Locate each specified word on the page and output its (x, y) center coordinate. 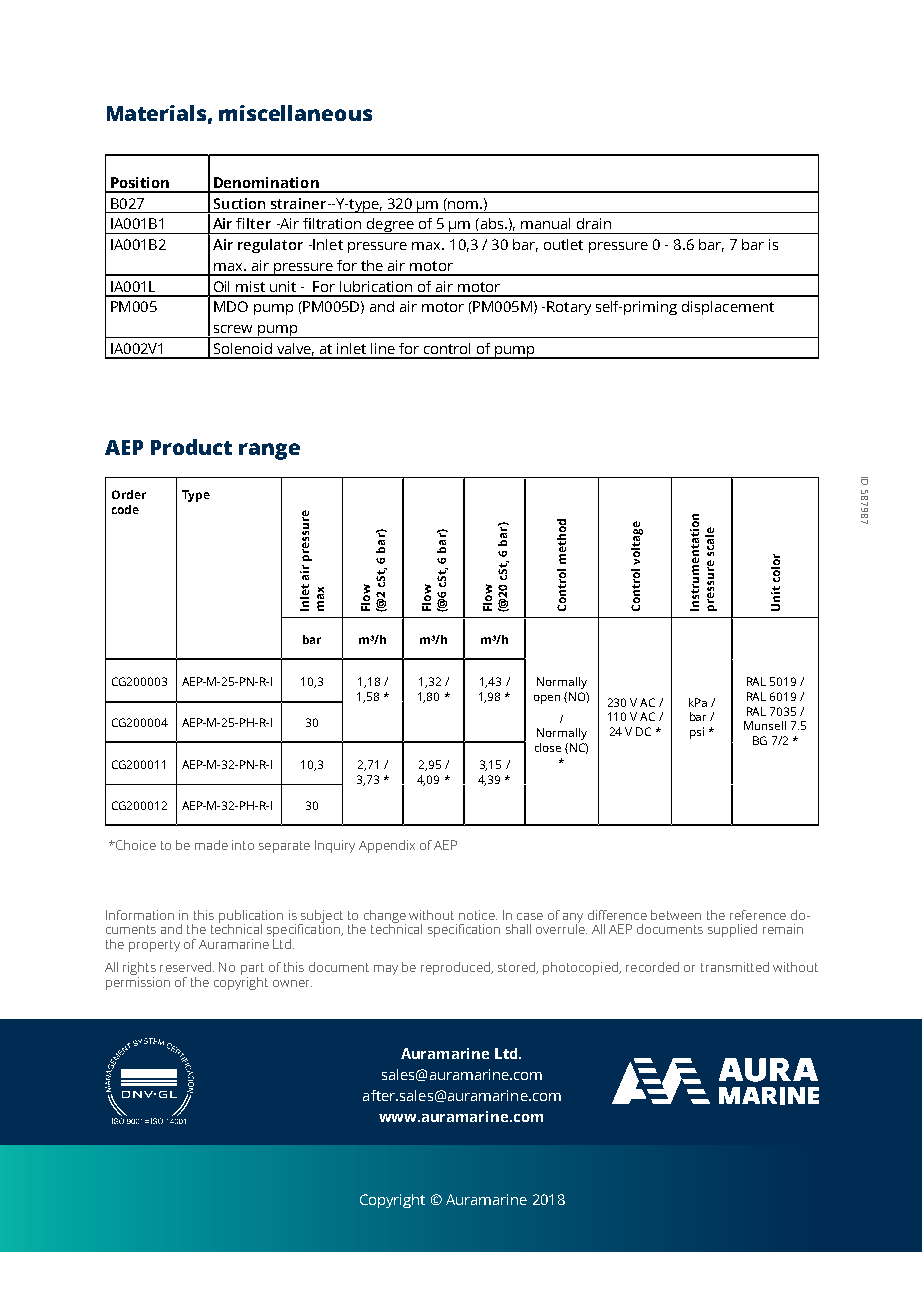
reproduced (456, 968)
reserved (185, 967)
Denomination (266, 182)
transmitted (735, 967)
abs (492, 223)
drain (594, 223)
